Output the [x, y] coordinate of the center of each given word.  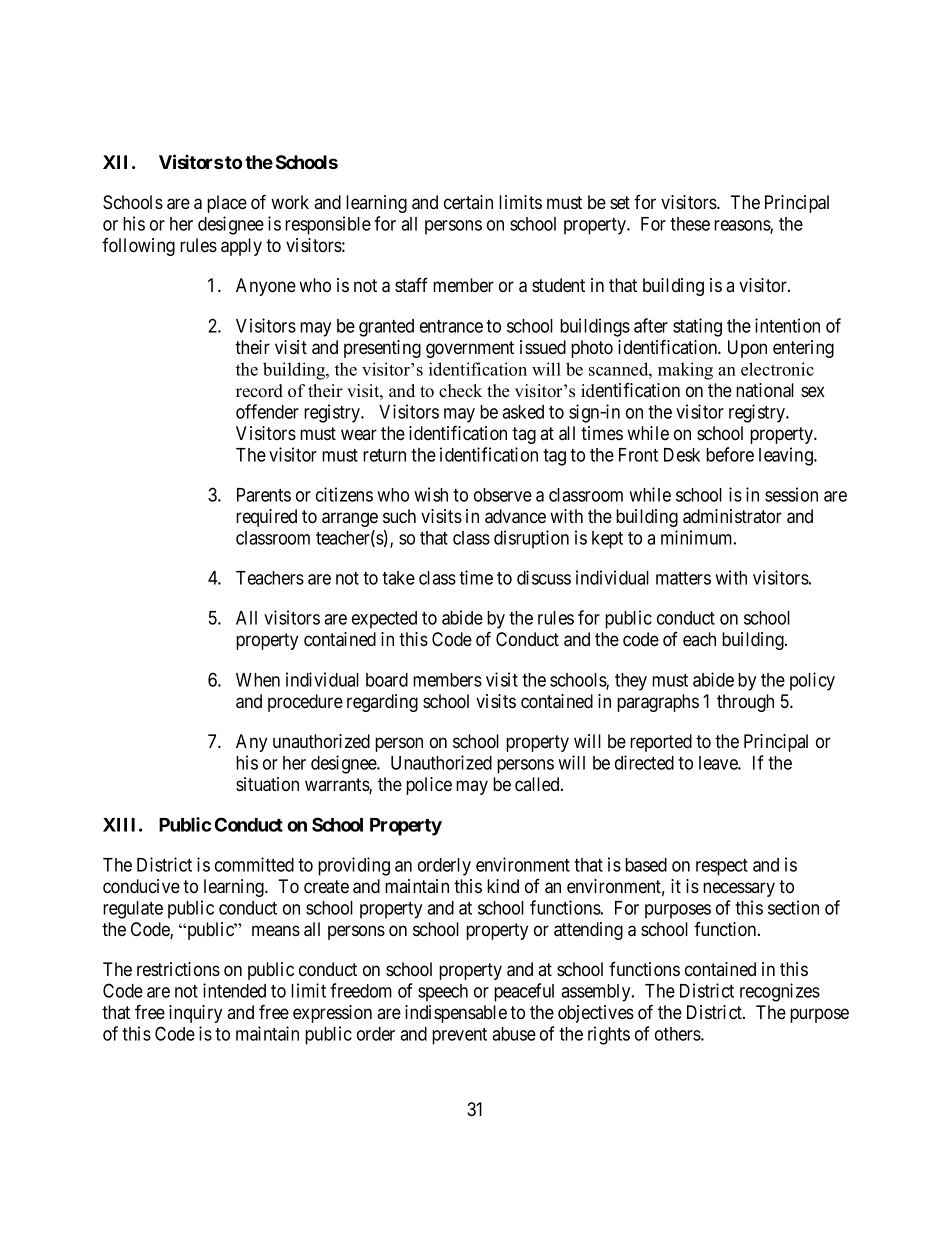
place [227, 204]
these [690, 224]
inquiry [195, 1014]
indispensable [456, 1014]
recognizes [780, 992]
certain [468, 202]
